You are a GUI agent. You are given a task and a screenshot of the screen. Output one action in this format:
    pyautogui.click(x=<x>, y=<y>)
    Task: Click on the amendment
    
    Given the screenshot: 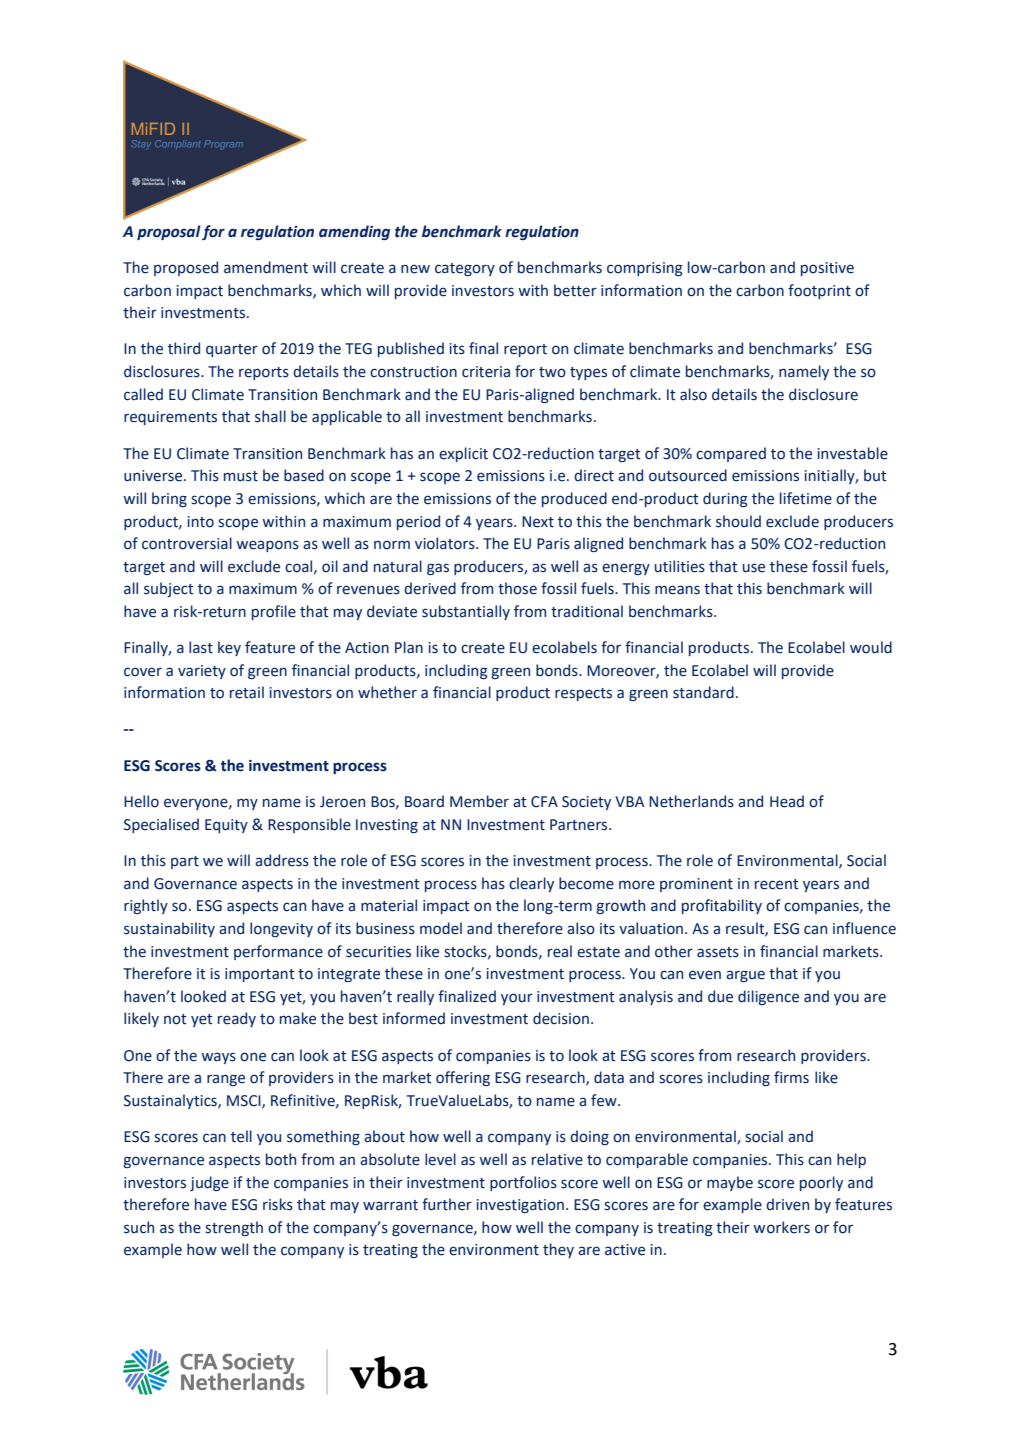 What is the action you would take?
    pyautogui.click(x=266, y=267)
